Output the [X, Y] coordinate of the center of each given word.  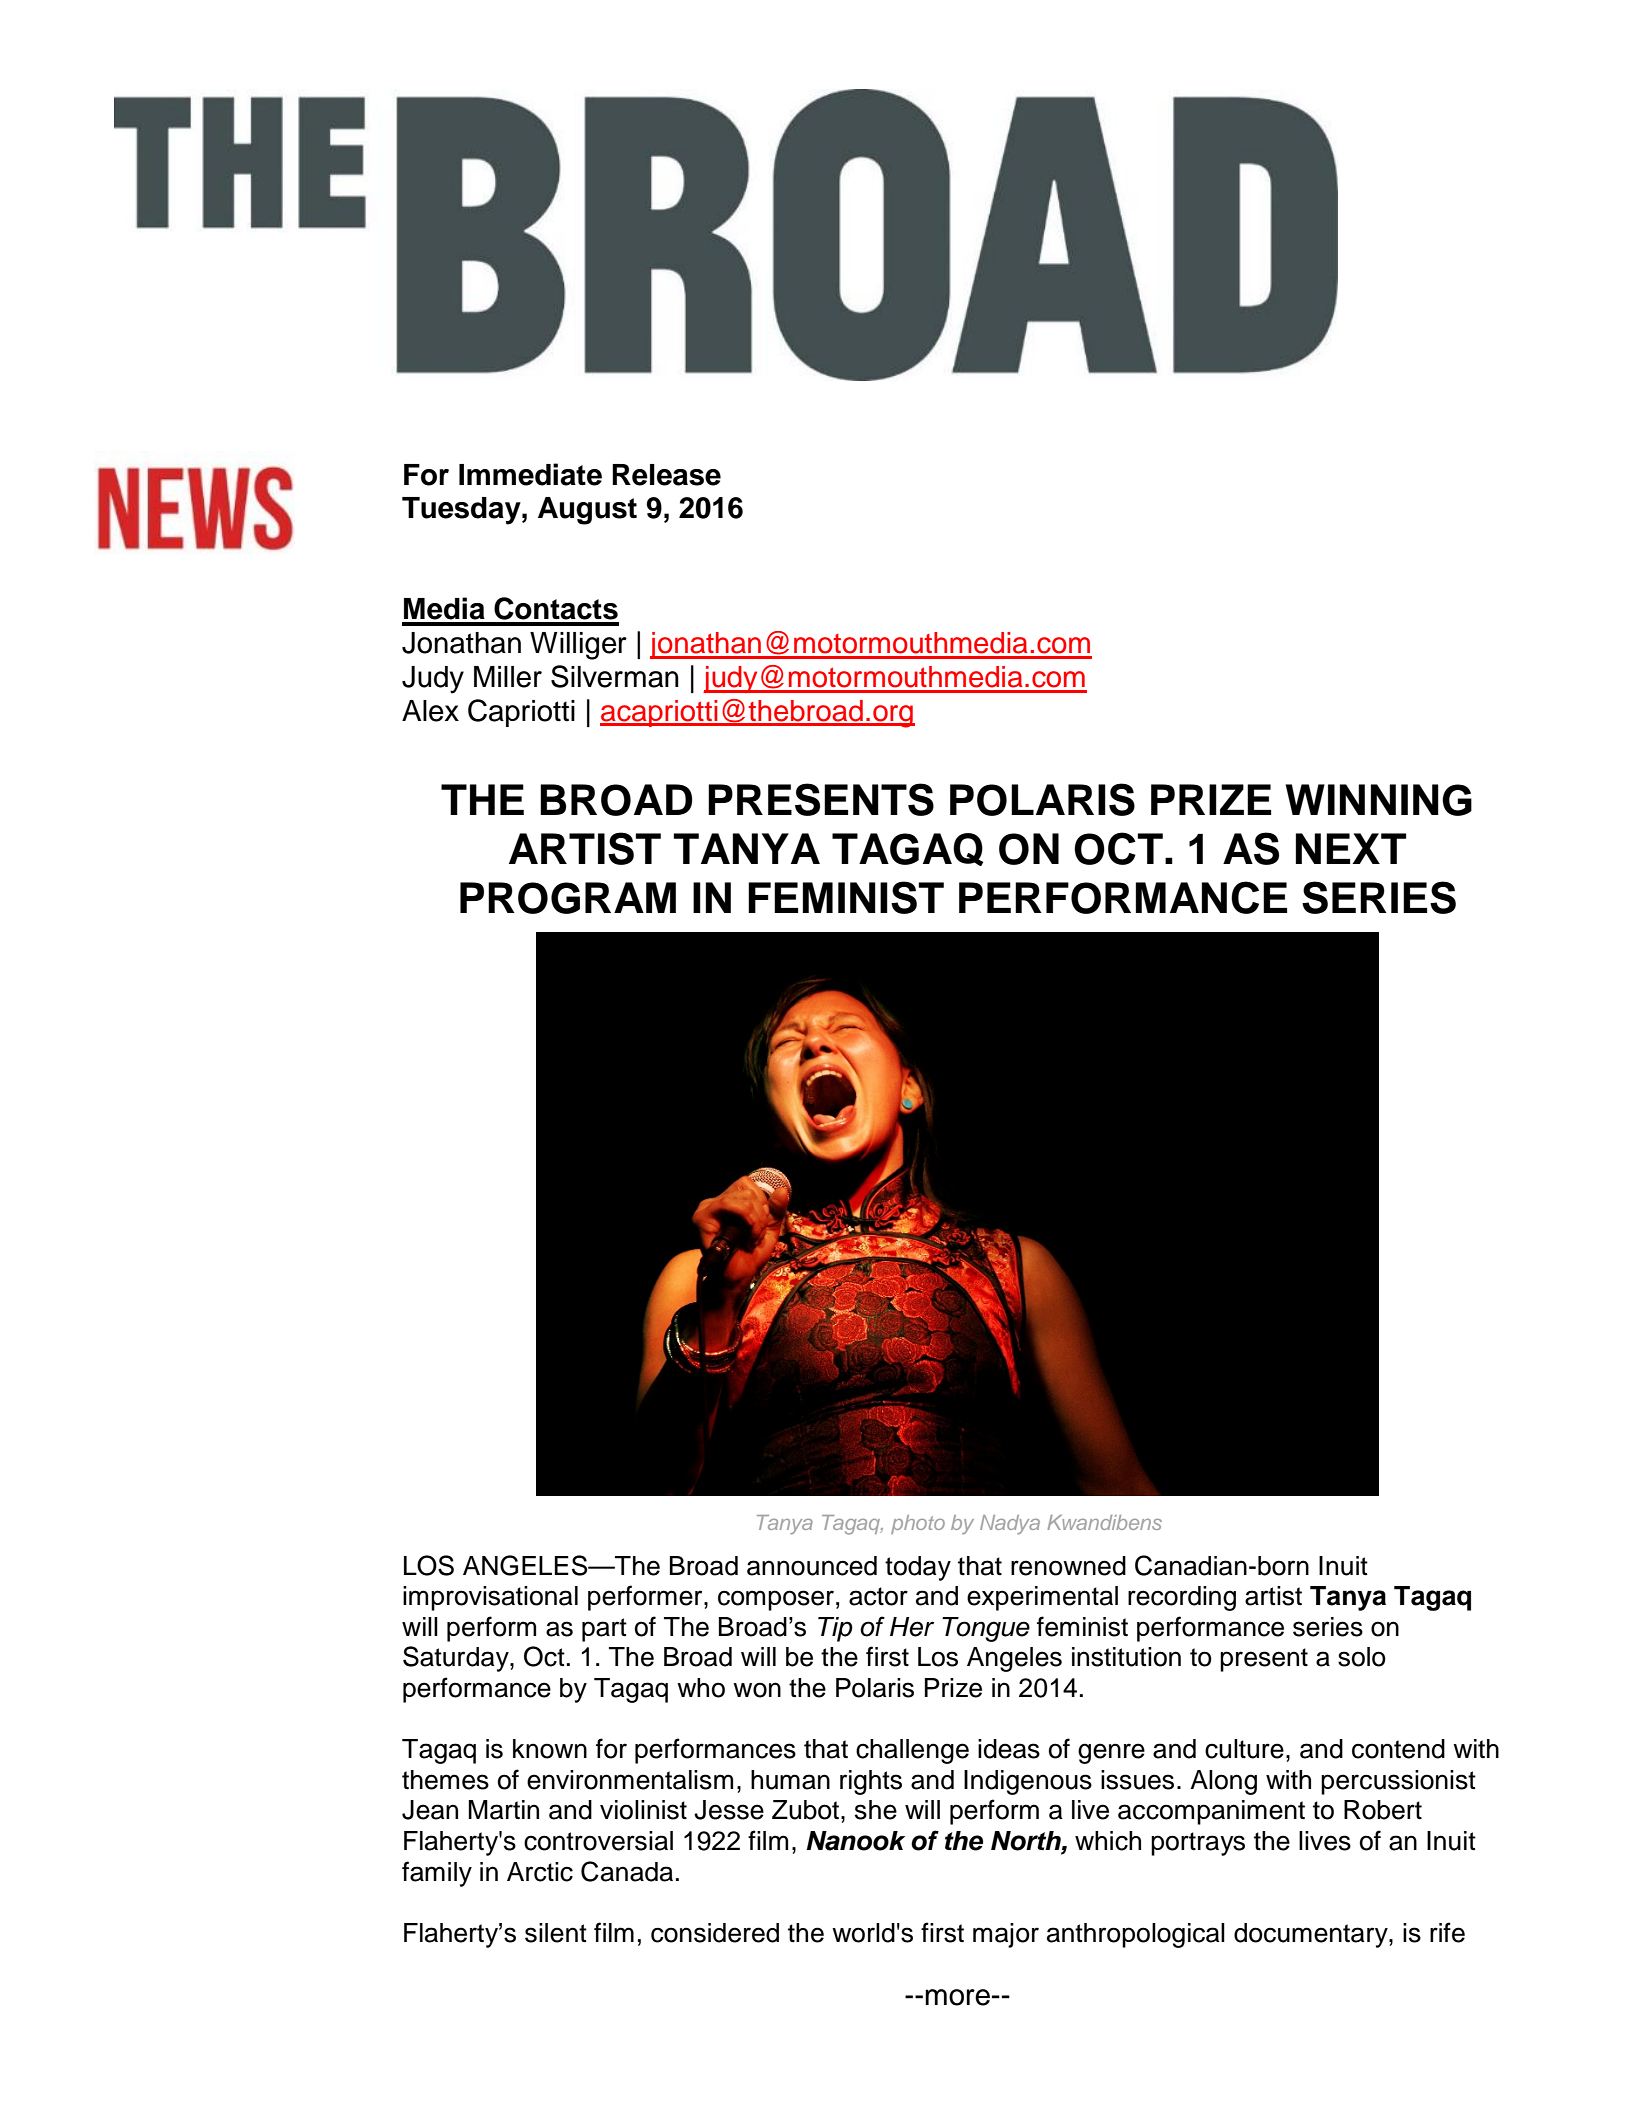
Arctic [540, 1872]
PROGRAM [568, 898]
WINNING [1378, 800]
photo [918, 1524]
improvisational [490, 1598]
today [918, 1568]
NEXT [1351, 848]
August [587, 511]
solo [1362, 1657]
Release [666, 475]
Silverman [615, 676]
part [604, 1630]
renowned [1068, 1566]
